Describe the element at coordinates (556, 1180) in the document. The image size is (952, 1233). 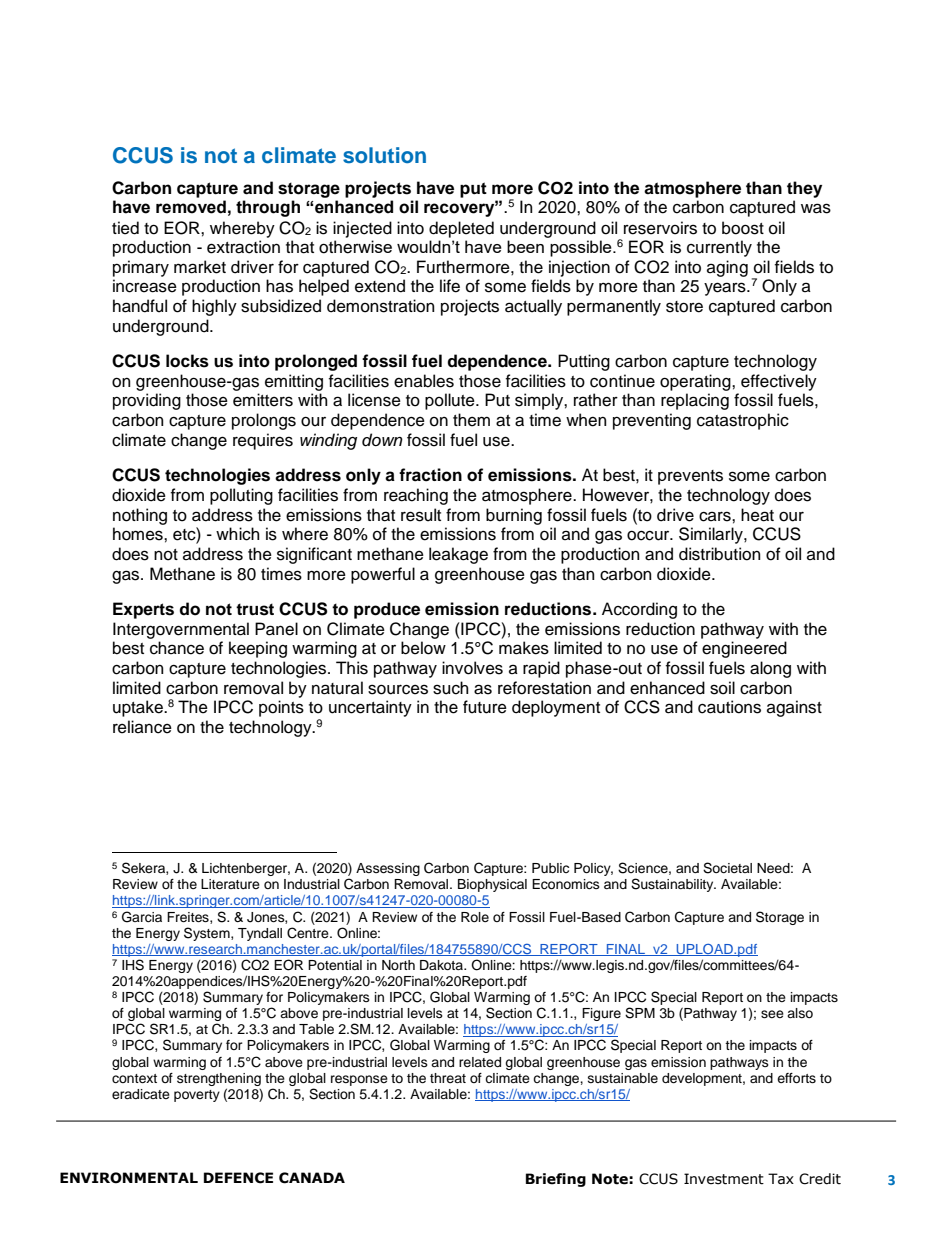
I see `Briefing` at that location.
